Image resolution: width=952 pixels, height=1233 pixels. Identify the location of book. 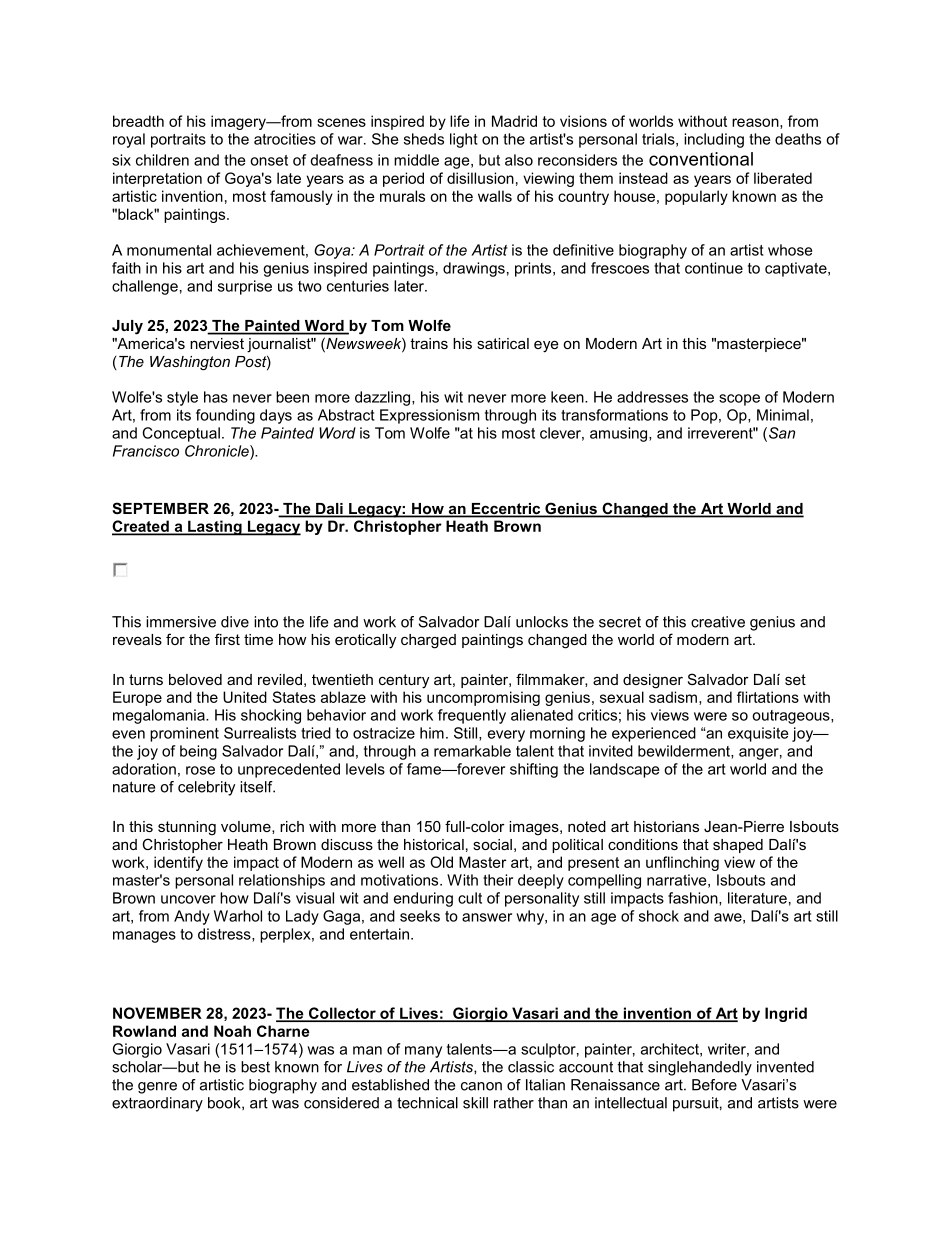
(225, 1103).
